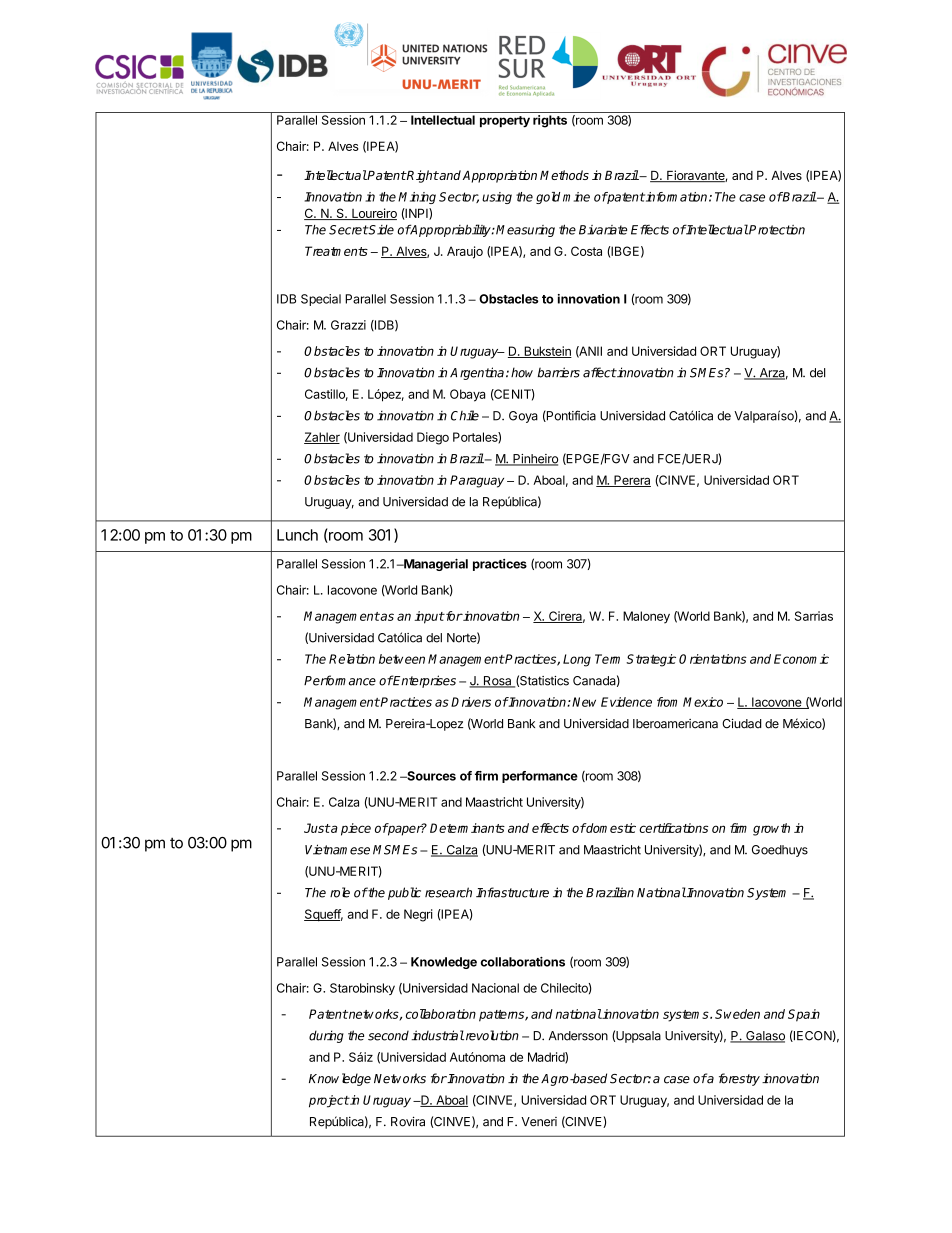  What do you see at coordinates (388, 1036) in the screenshot?
I see `second` at bounding box center [388, 1036].
